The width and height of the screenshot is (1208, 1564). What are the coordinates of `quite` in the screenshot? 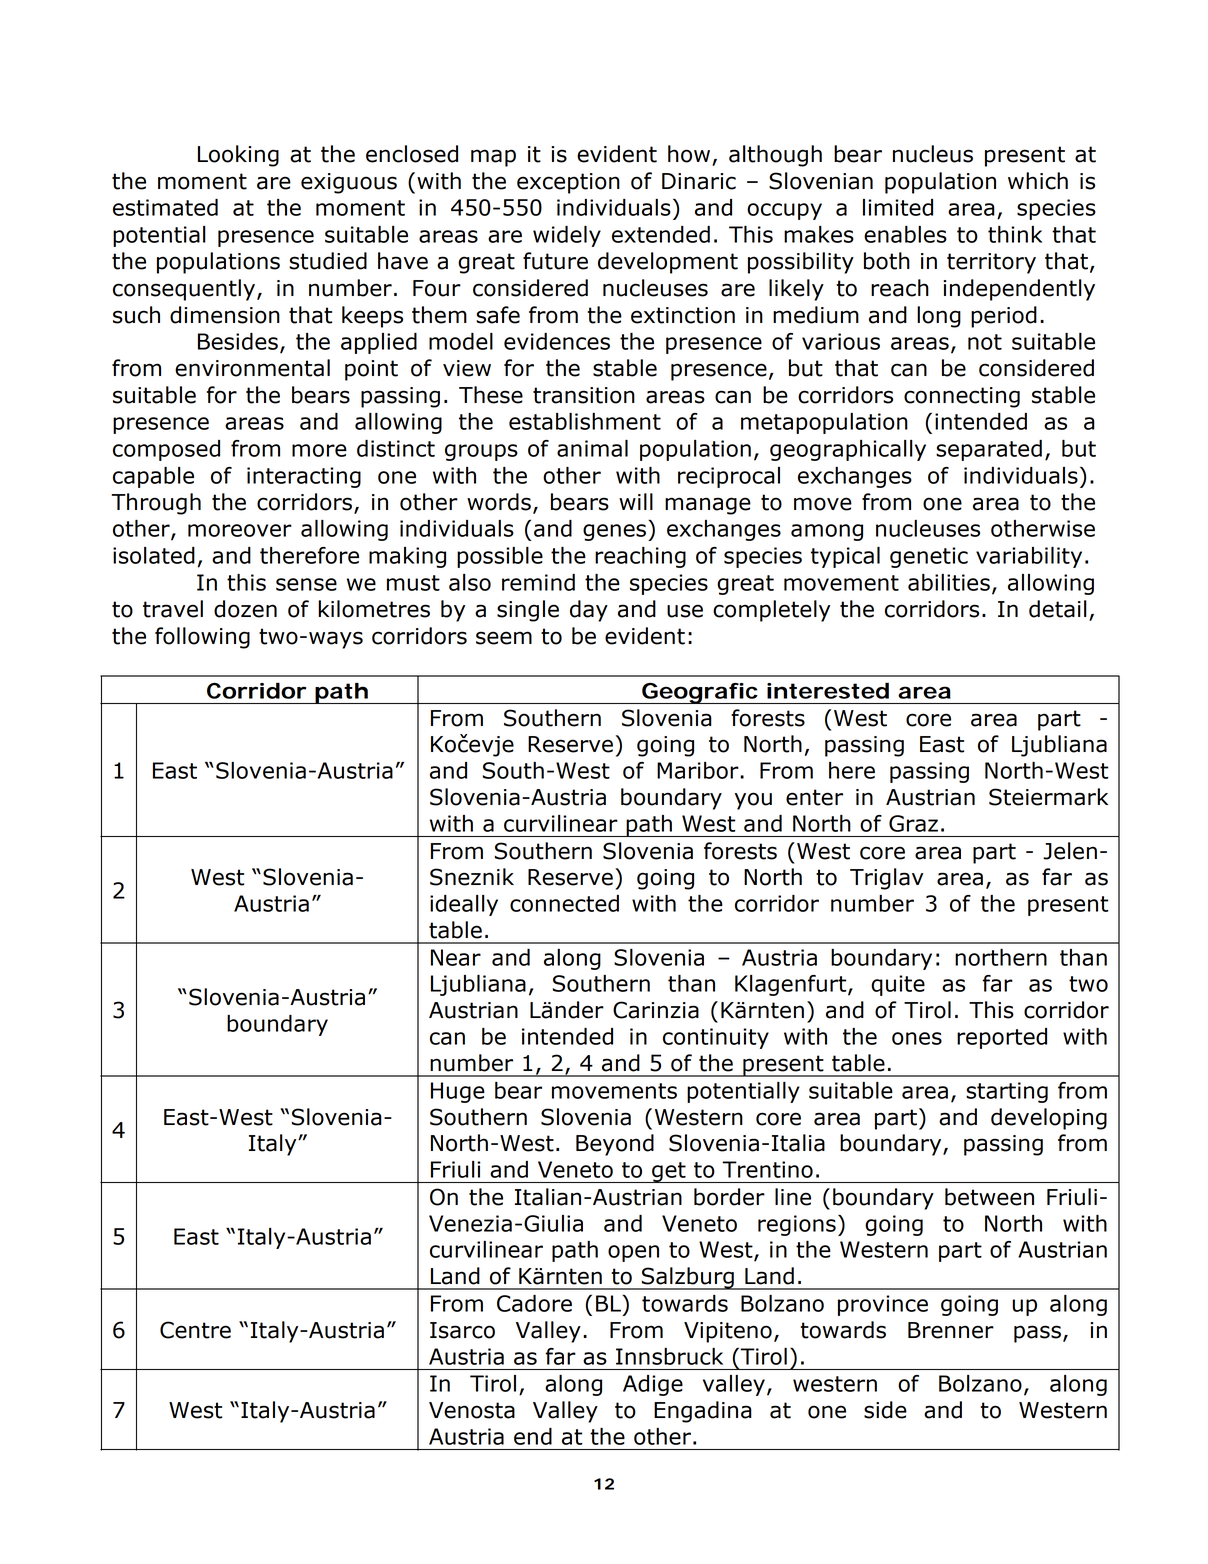 It's located at (898, 985).
